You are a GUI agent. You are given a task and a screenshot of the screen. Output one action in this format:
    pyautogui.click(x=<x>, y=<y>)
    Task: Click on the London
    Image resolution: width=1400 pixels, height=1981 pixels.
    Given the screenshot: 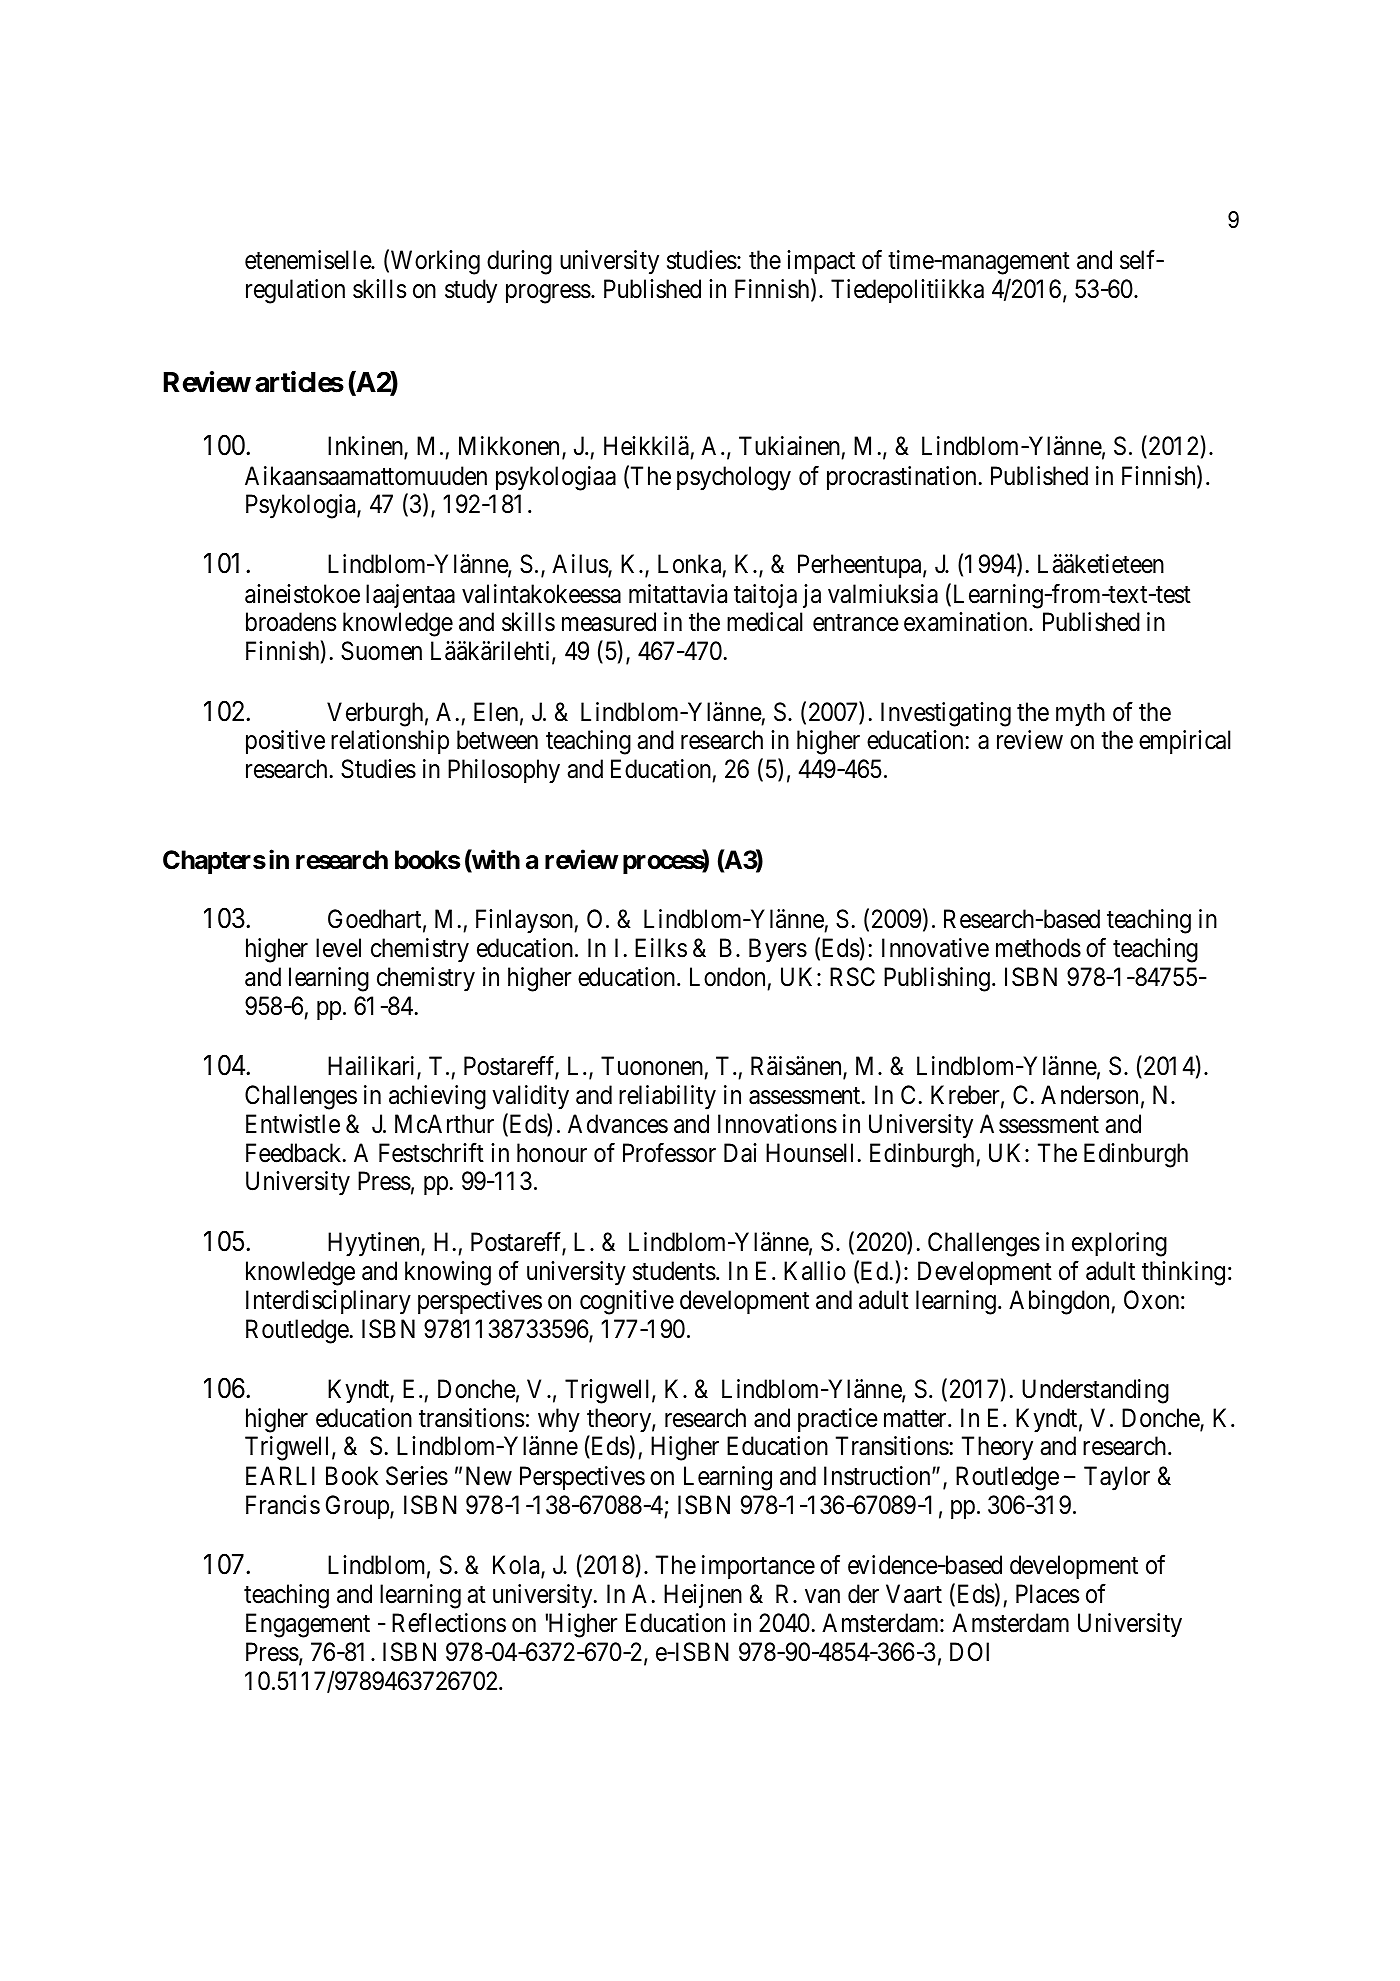 What is the action you would take?
    pyautogui.click(x=727, y=977)
